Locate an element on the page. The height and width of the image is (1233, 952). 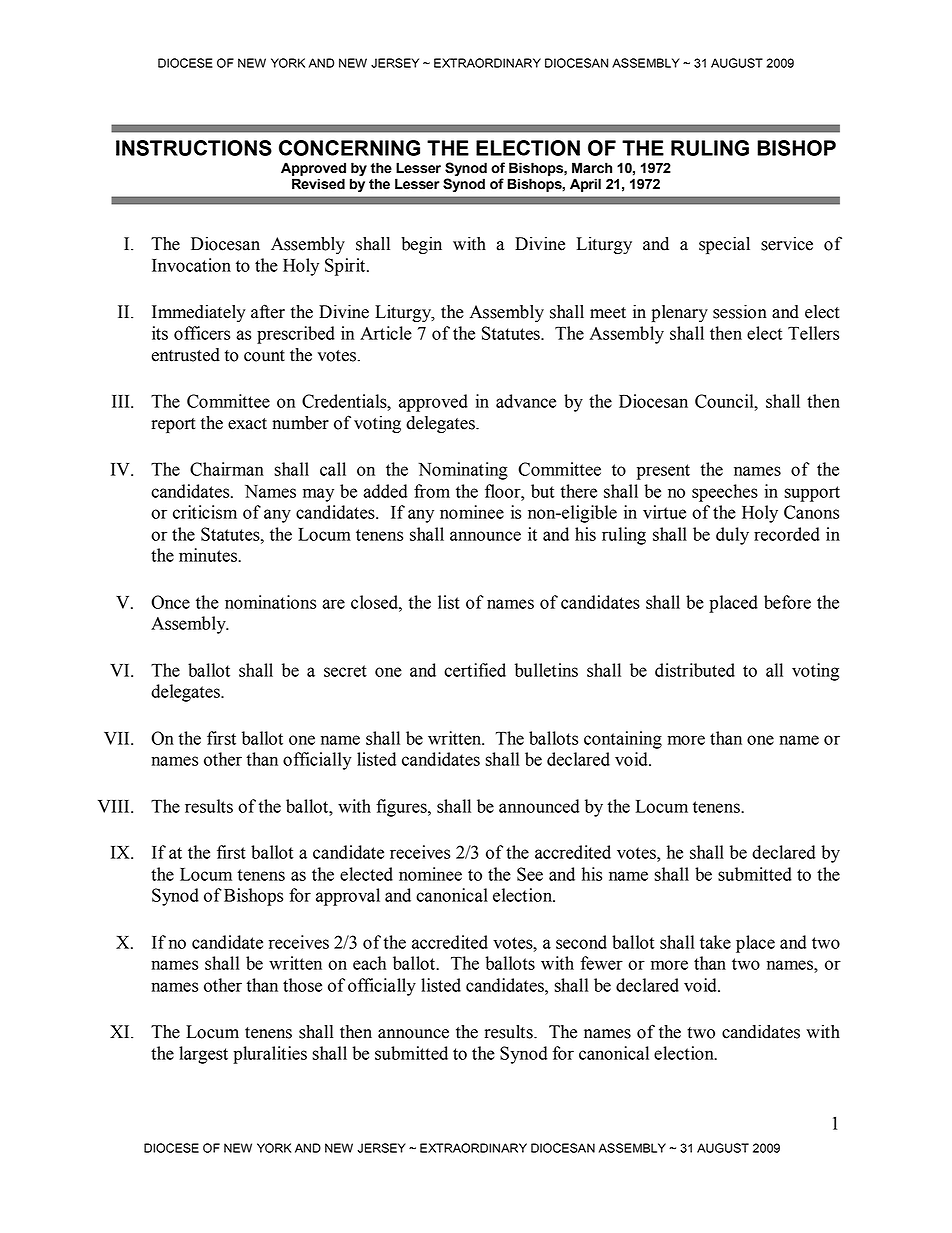
certified is located at coordinates (475, 670).
